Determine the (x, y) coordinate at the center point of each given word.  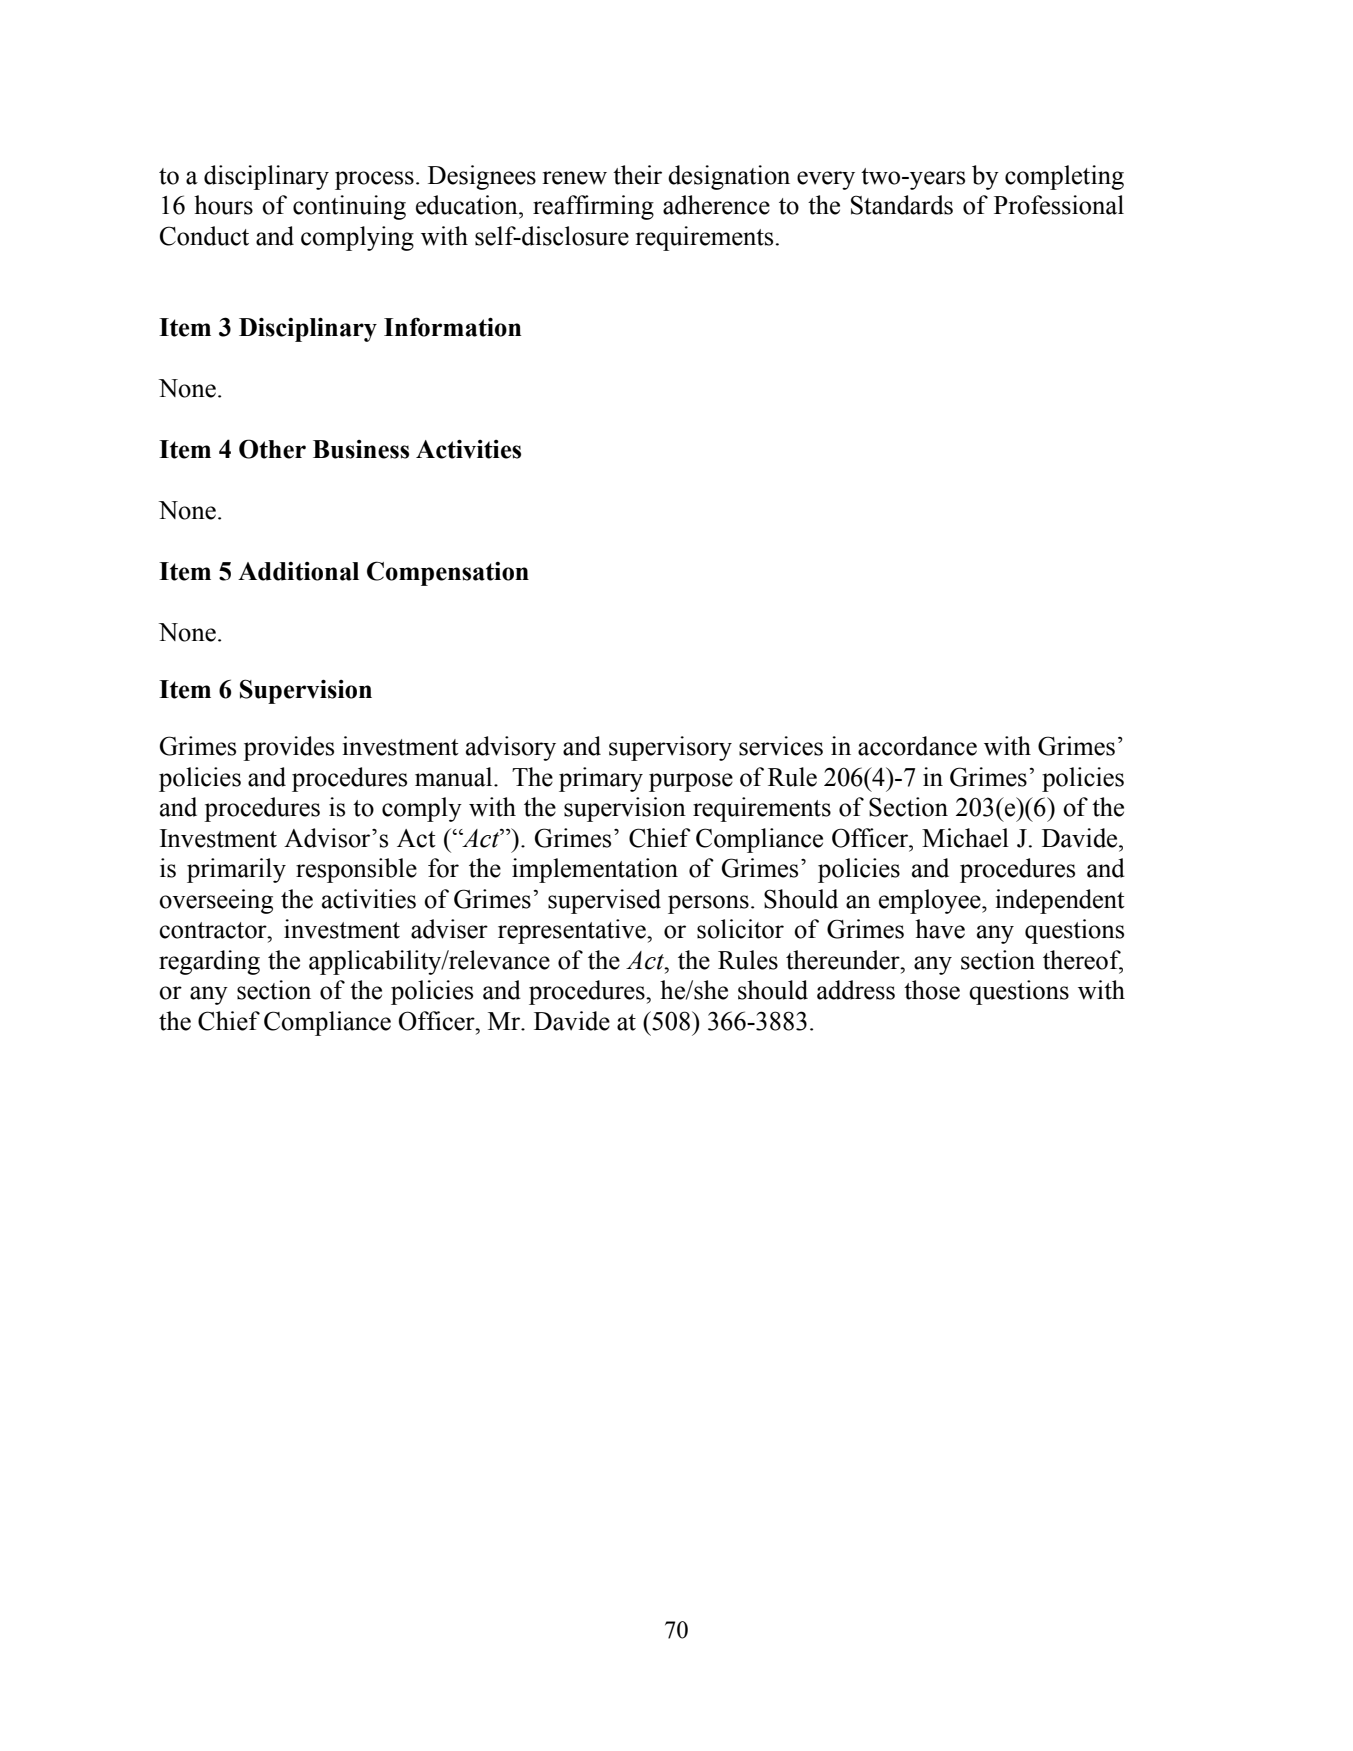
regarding (209, 962)
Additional (298, 571)
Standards (902, 205)
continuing (349, 207)
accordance (917, 746)
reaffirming (593, 207)
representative (573, 931)
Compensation (448, 573)
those (932, 990)
